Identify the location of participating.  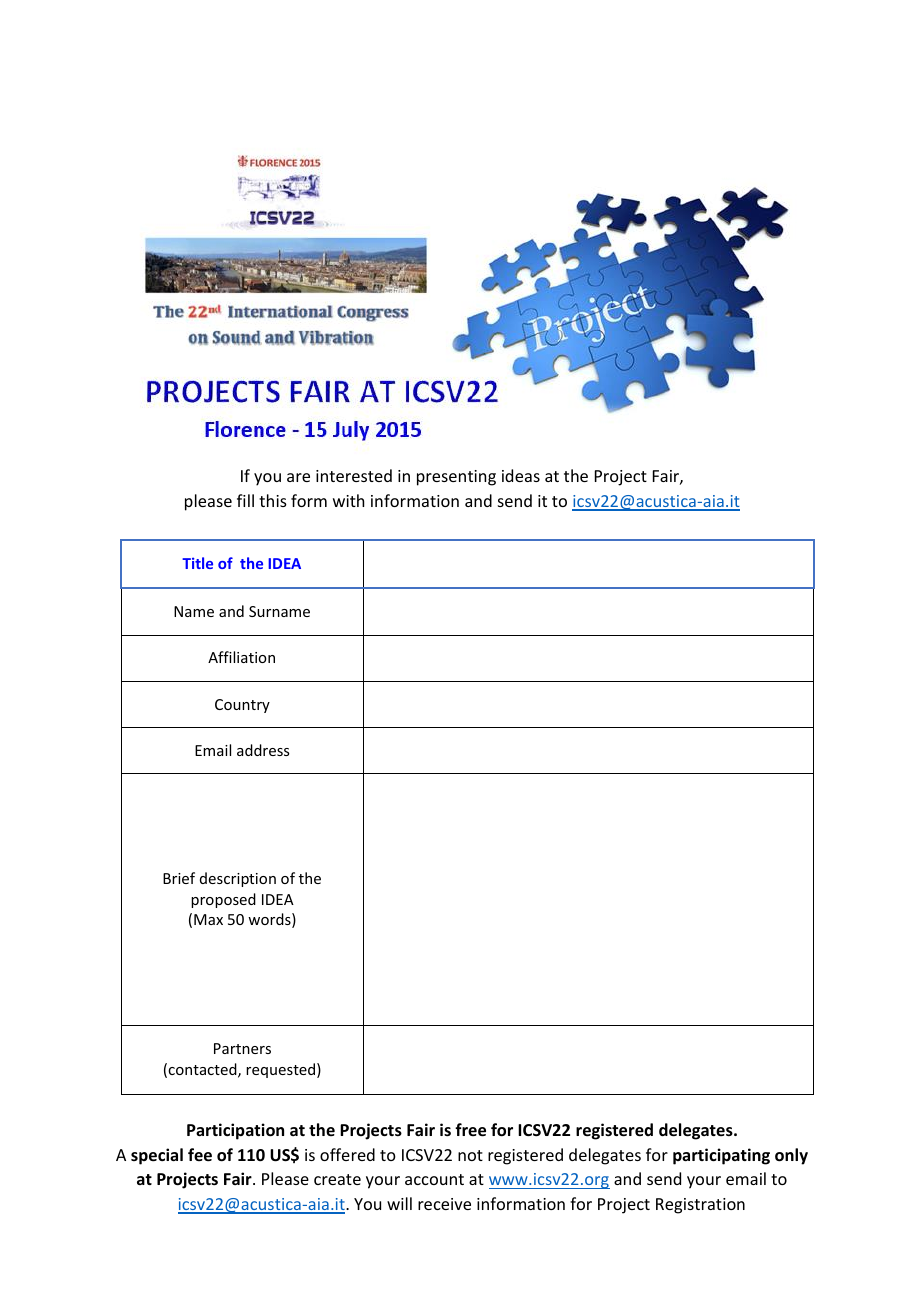
(721, 1156).
